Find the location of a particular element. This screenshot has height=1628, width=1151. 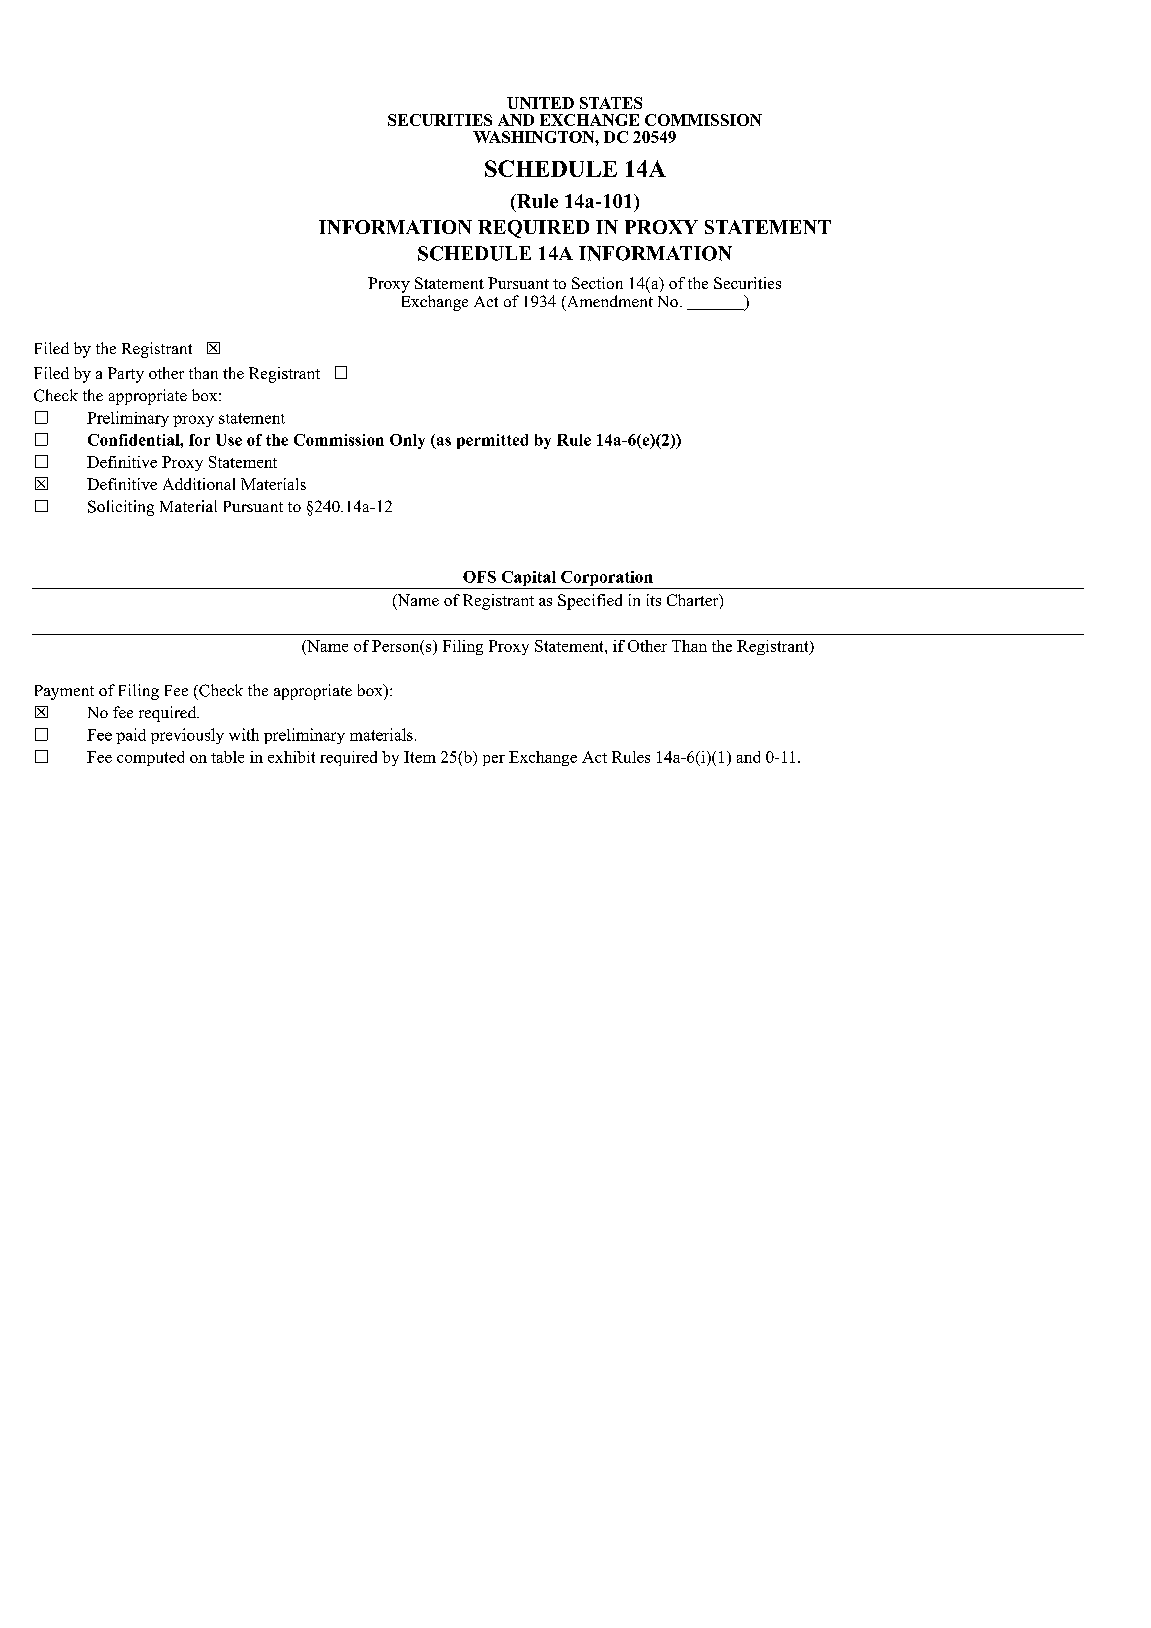

Amendment is located at coordinates (608, 301).
